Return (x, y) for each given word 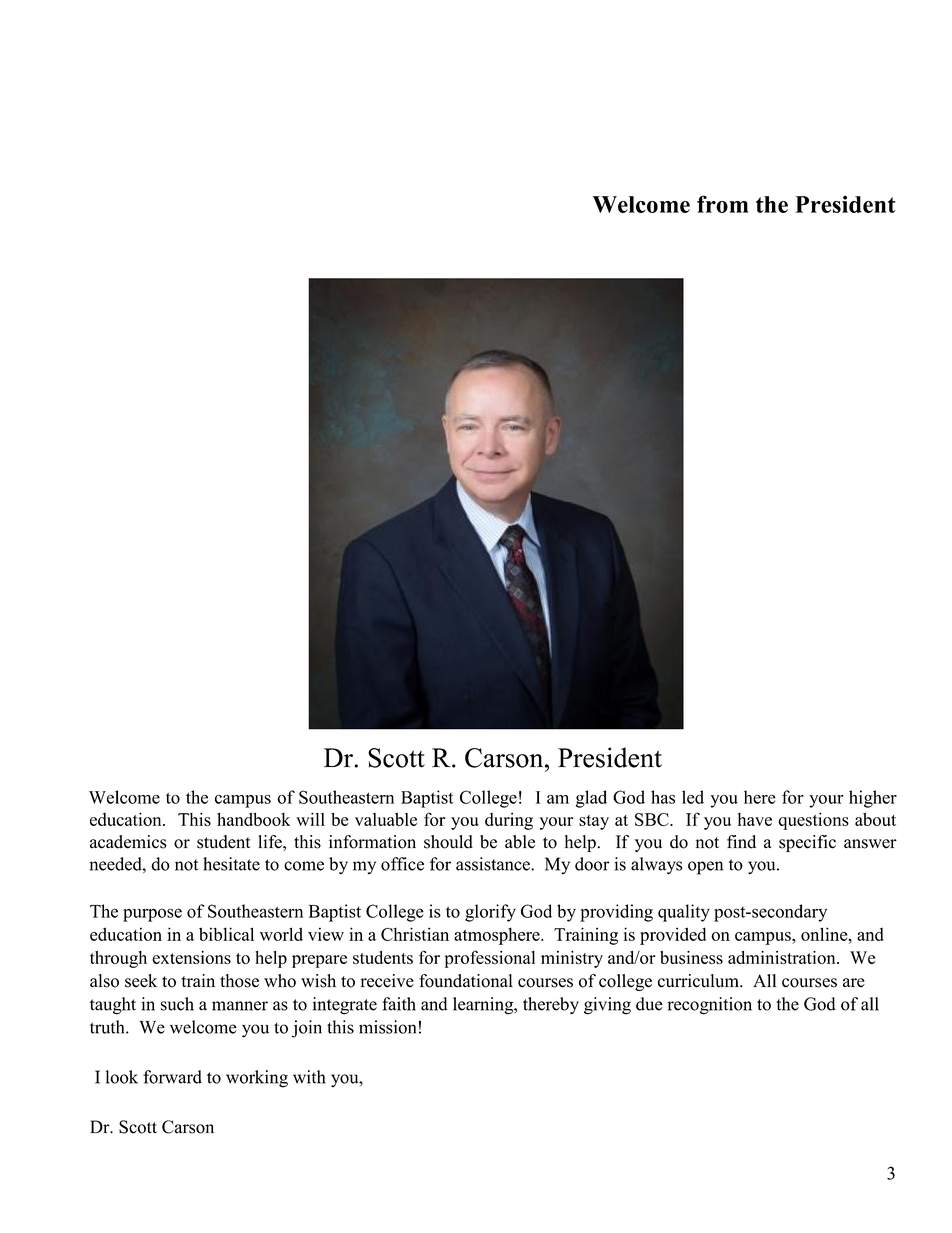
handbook (253, 819)
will (310, 819)
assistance (494, 864)
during (509, 821)
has (663, 797)
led (693, 797)
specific (807, 843)
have (755, 819)
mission (387, 1027)
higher (873, 799)
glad (591, 799)
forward (172, 1077)
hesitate (231, 864)
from (723, 204)
